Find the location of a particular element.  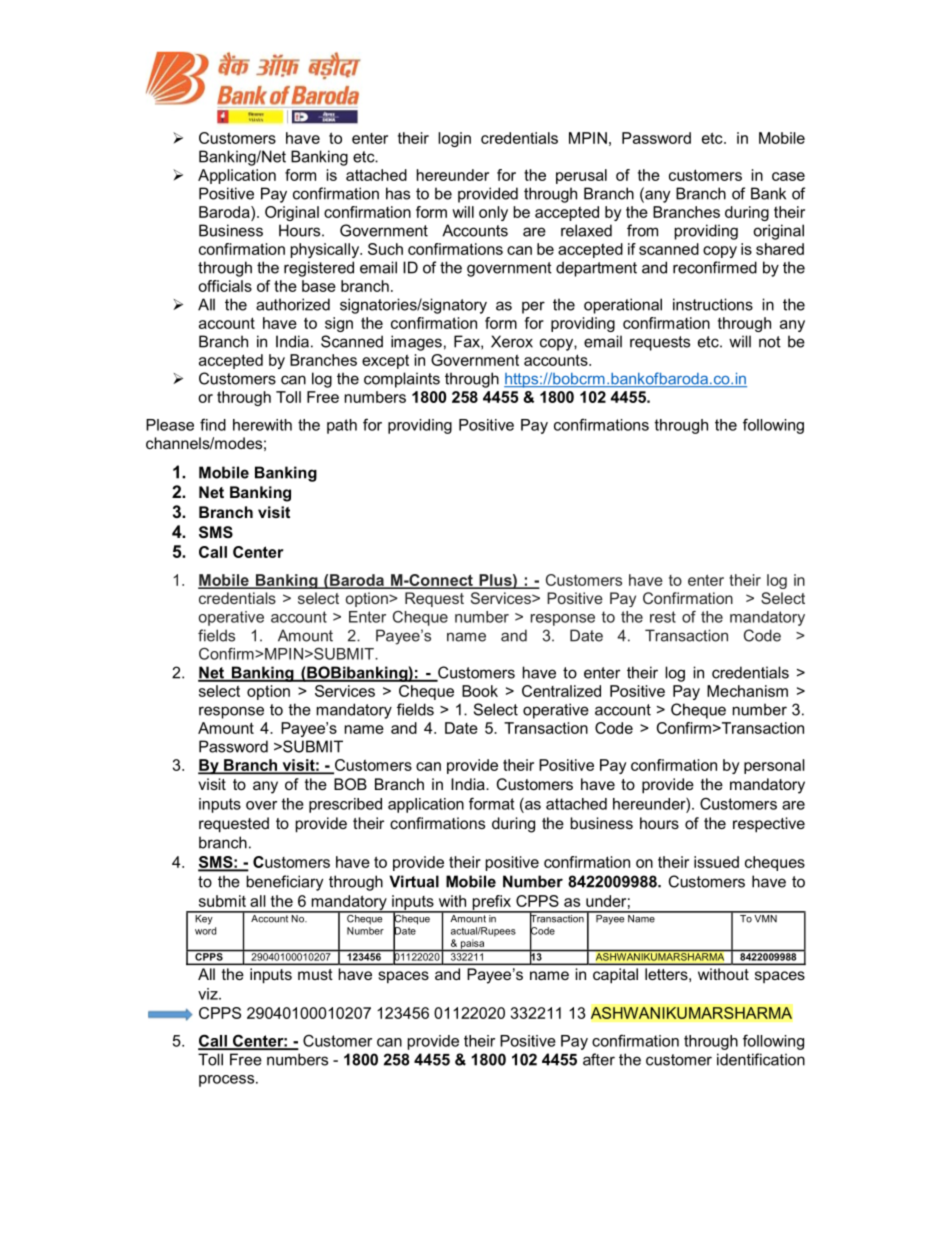

login is located at coordinates (454, 139).
